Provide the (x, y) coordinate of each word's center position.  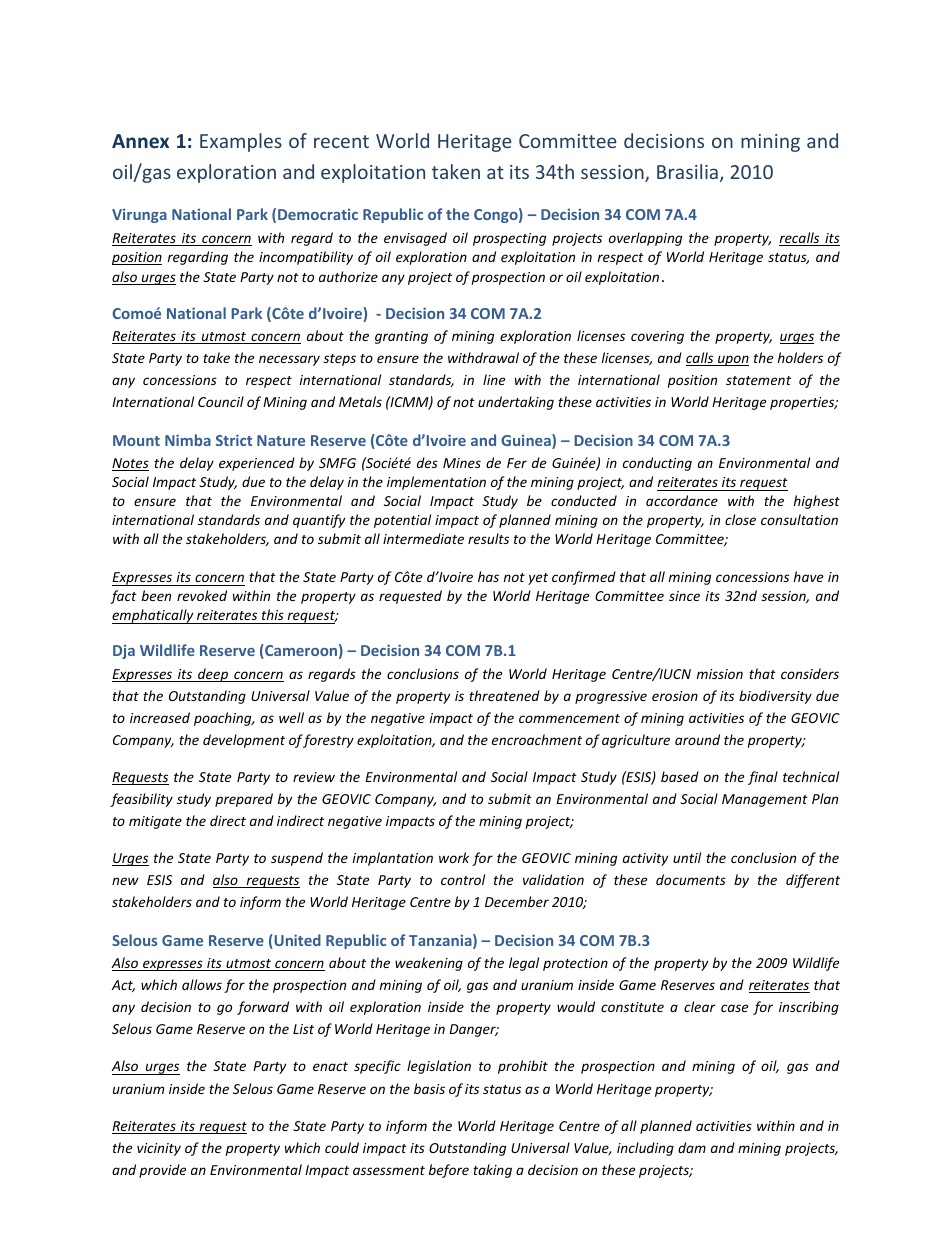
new (125, 881)
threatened (504, 695)
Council (221, 401)
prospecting (509, 239)
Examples (241, 142)
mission (720, 674)
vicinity (159, 1149)
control (463, 879)
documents (691, 879)
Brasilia (687, 171)
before (449, 1171)
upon (732, 360)
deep (213, 675)
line (494, 379)
